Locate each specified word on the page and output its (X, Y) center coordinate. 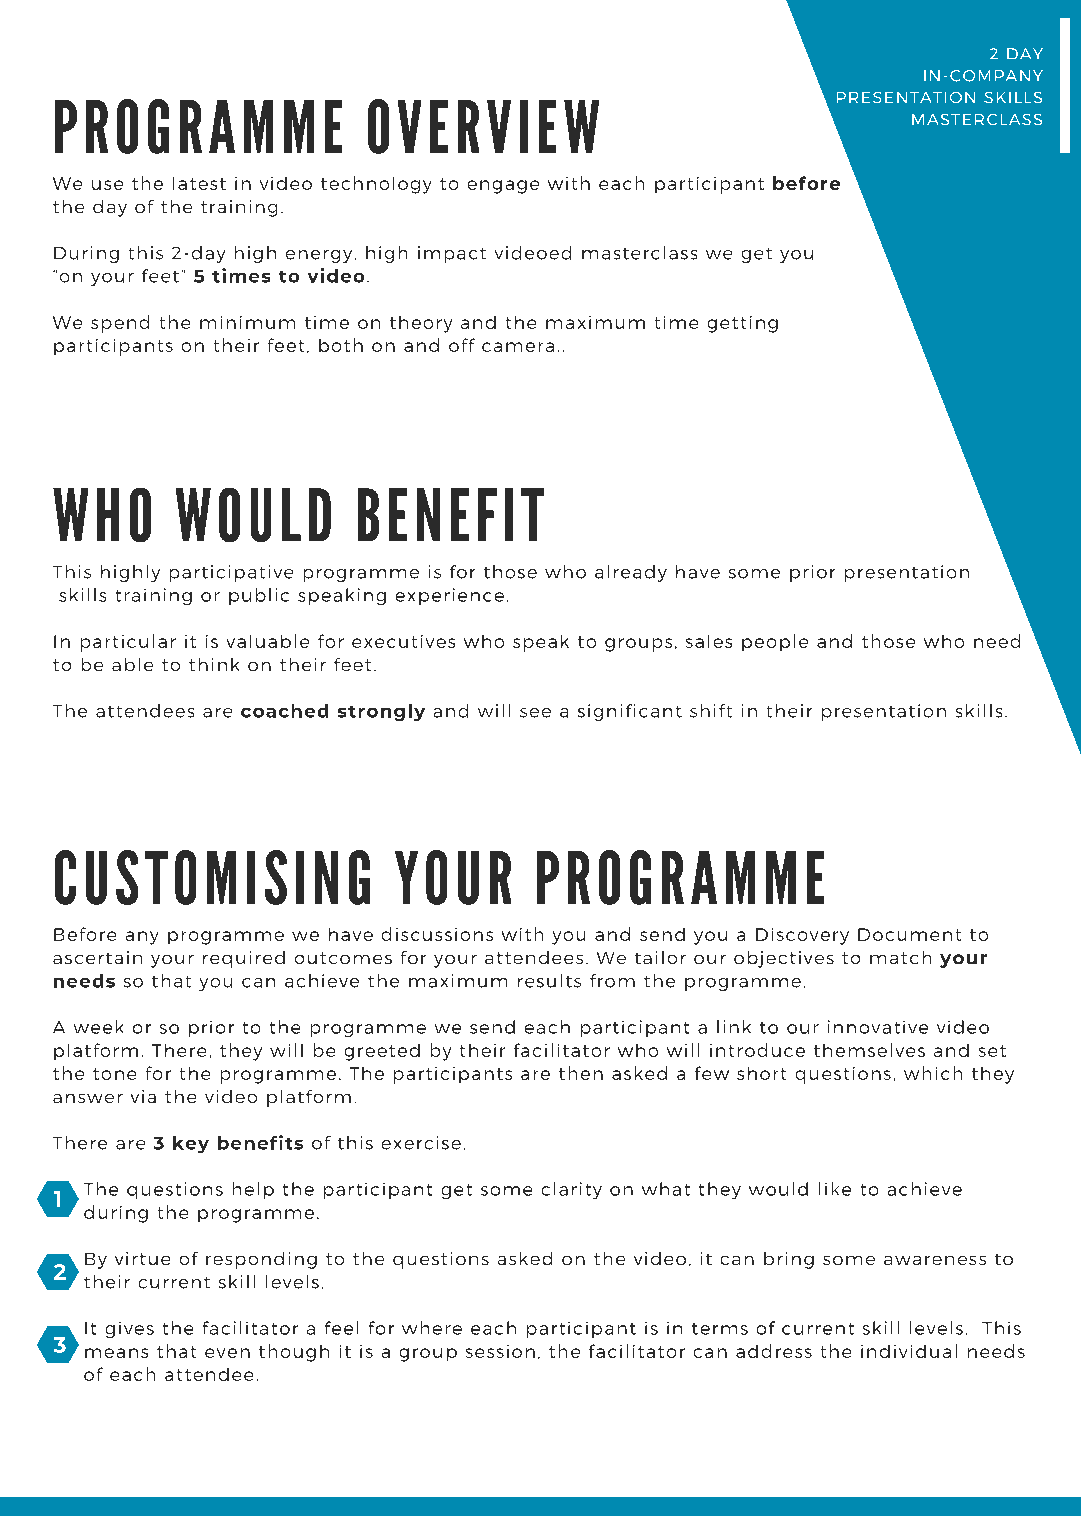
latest (199, 183)
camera (518, 347)
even (227, 1353)
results (549, 981)
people (775, 642)
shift (711, 711)
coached (284, 711)
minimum (247, 322)
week (98, 1027)
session (500, 1351)
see (535, 713)
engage (503, 187)
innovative (878, 1027)
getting (743, 324)
